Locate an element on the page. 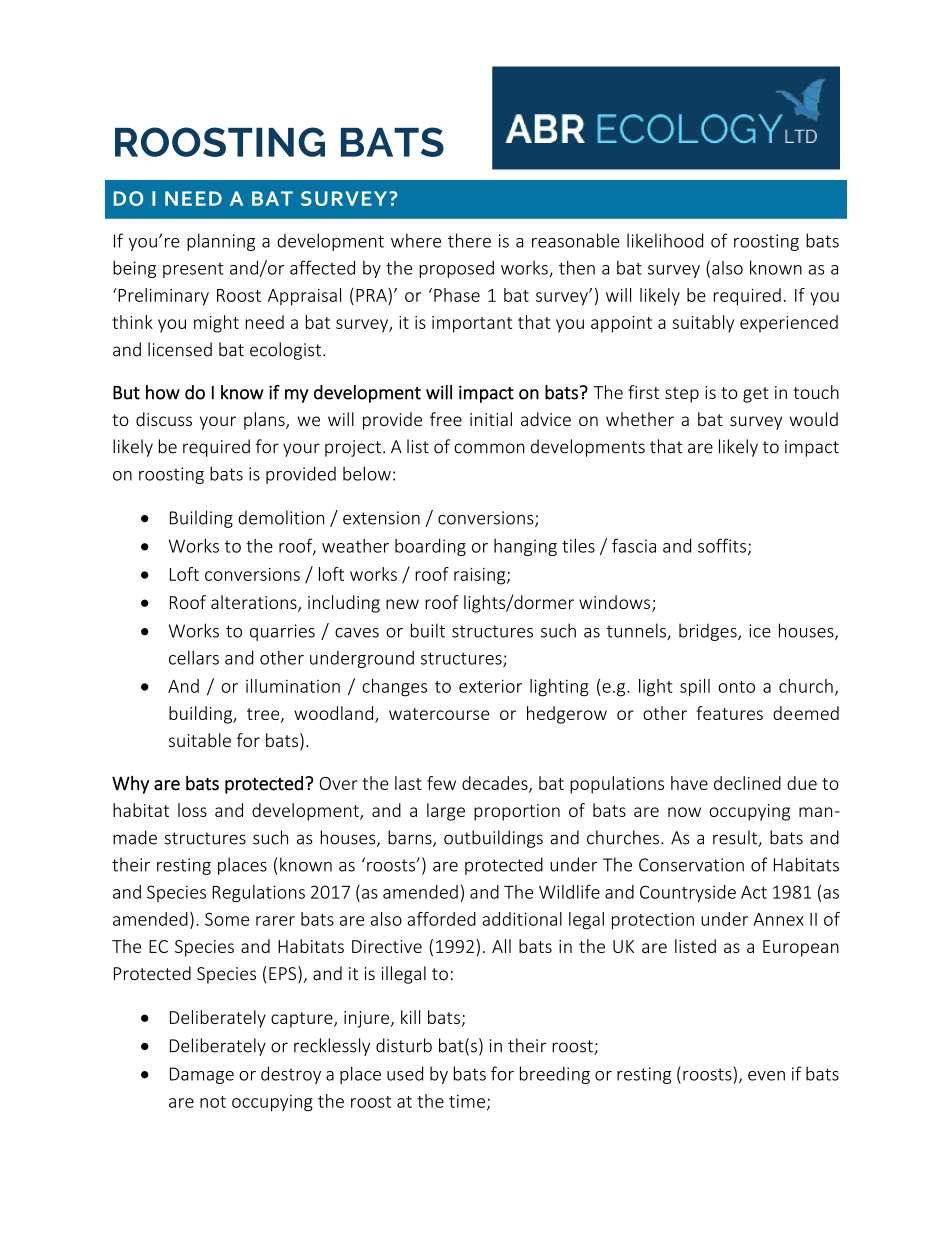 This page has height=1233, width=952. exterior is located at coordinates (490, 686).
